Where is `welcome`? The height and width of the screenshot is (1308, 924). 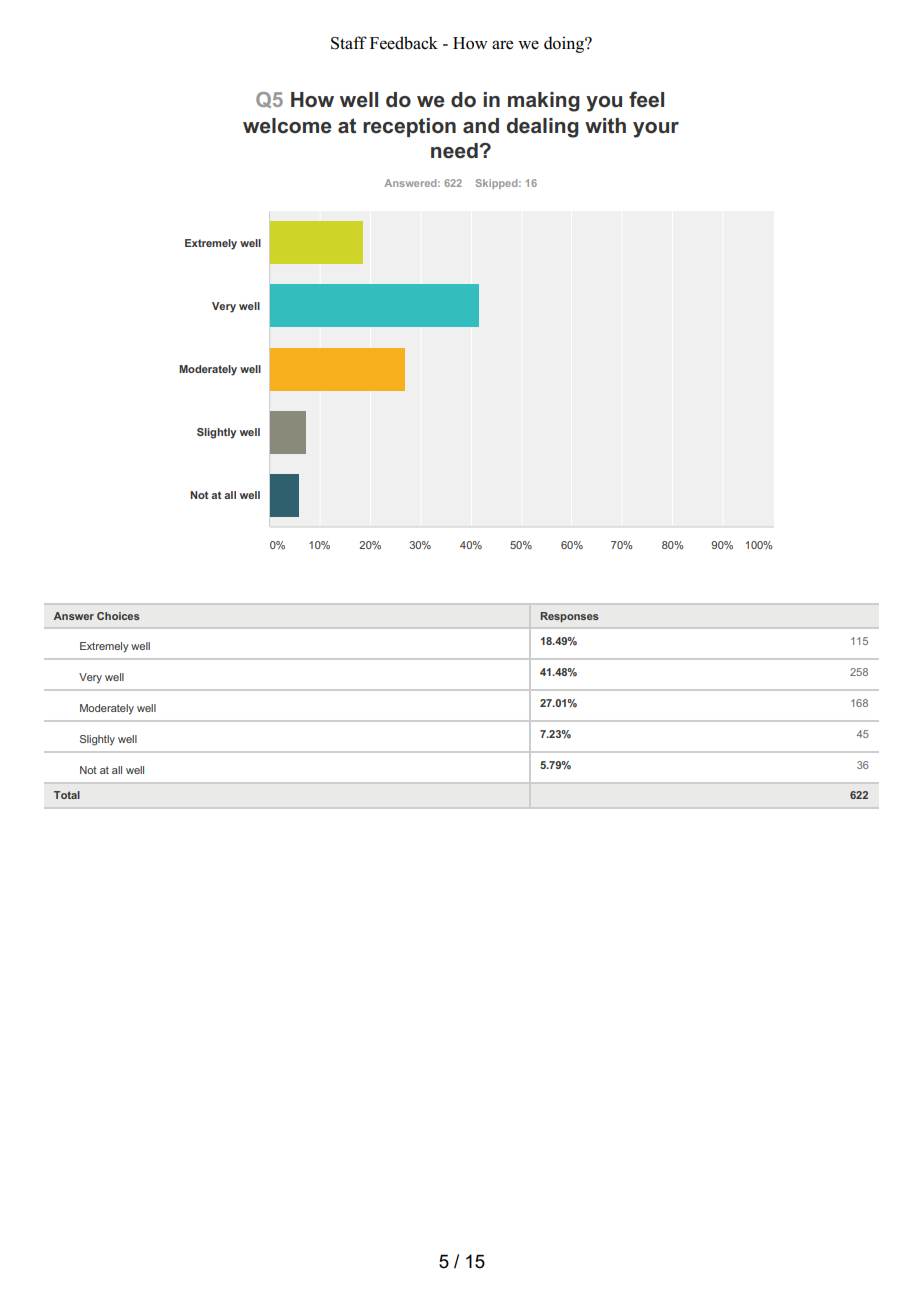
welcome is located at coordinates (287, 126).
